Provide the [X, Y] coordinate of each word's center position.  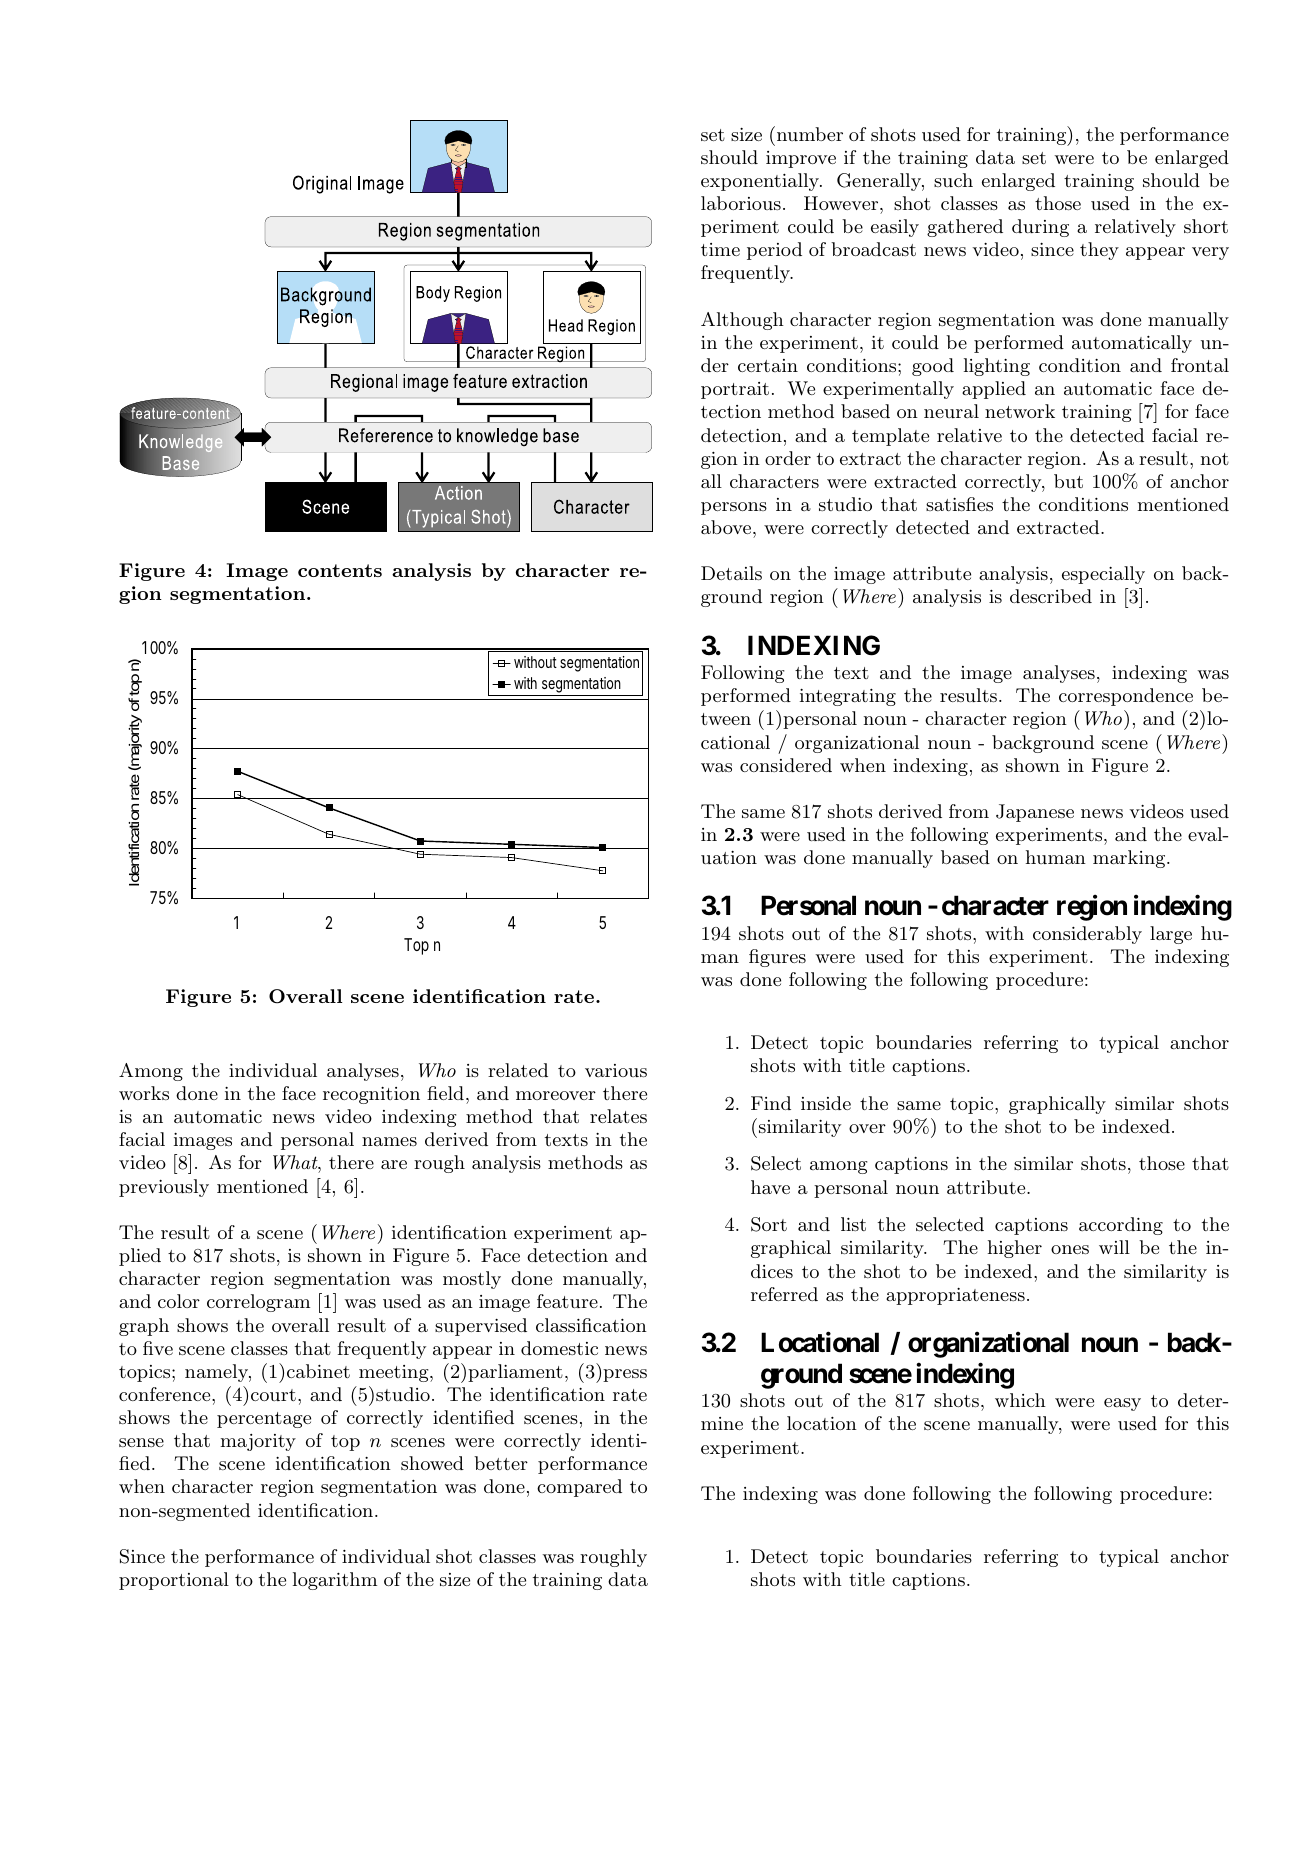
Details [731, 573]
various [616, 1070]
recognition [371, 1095]
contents [340, 570]
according [1121, 1226]
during [1040, 228]
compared [579, 1488]
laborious [741, 203]
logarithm [335, 1581]
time [720, 249]
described [1051, 596]
